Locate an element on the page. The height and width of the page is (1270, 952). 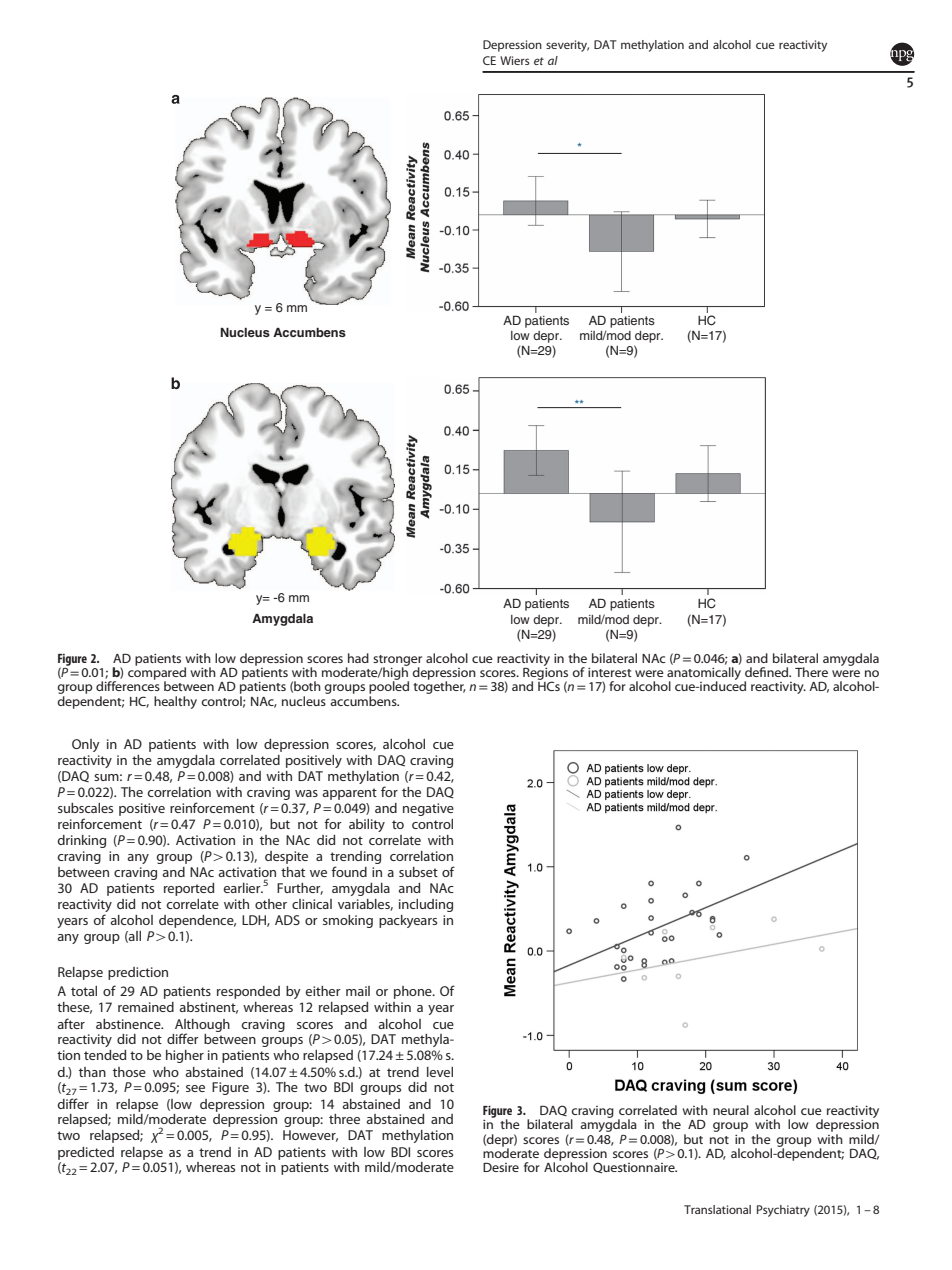
Desire is located at coordinates (501, 1167).
